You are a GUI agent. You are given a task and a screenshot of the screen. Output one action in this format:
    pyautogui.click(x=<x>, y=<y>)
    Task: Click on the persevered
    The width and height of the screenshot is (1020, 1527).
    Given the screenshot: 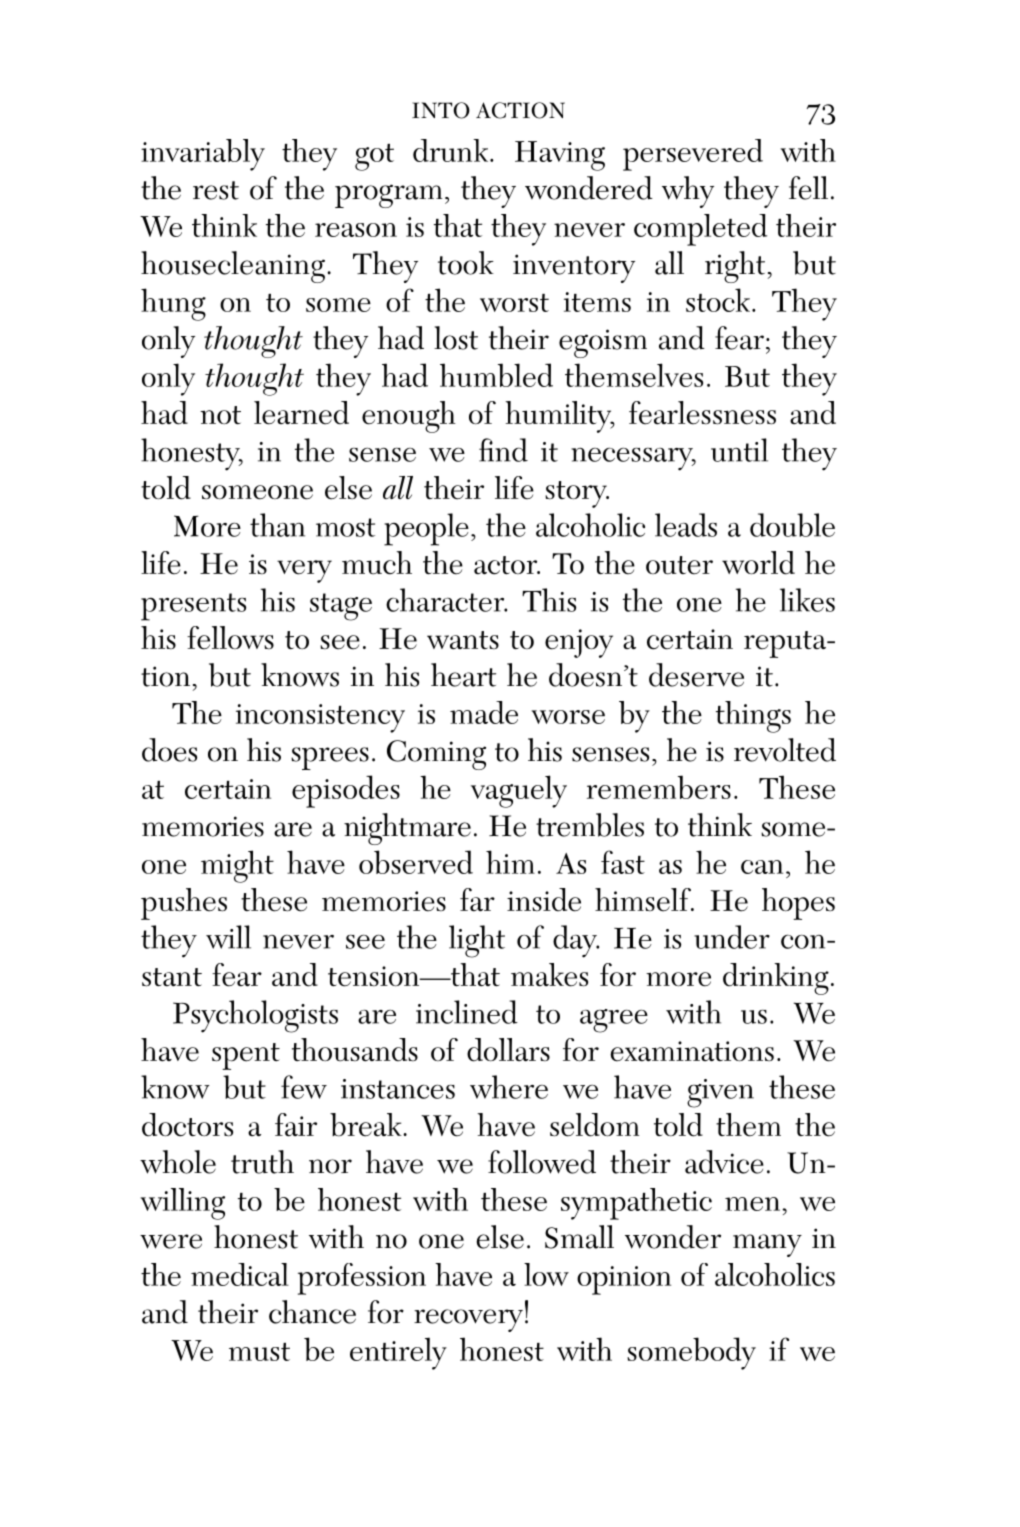 What is the action you would take?
    pyautogui.click(x=693, y=155)
